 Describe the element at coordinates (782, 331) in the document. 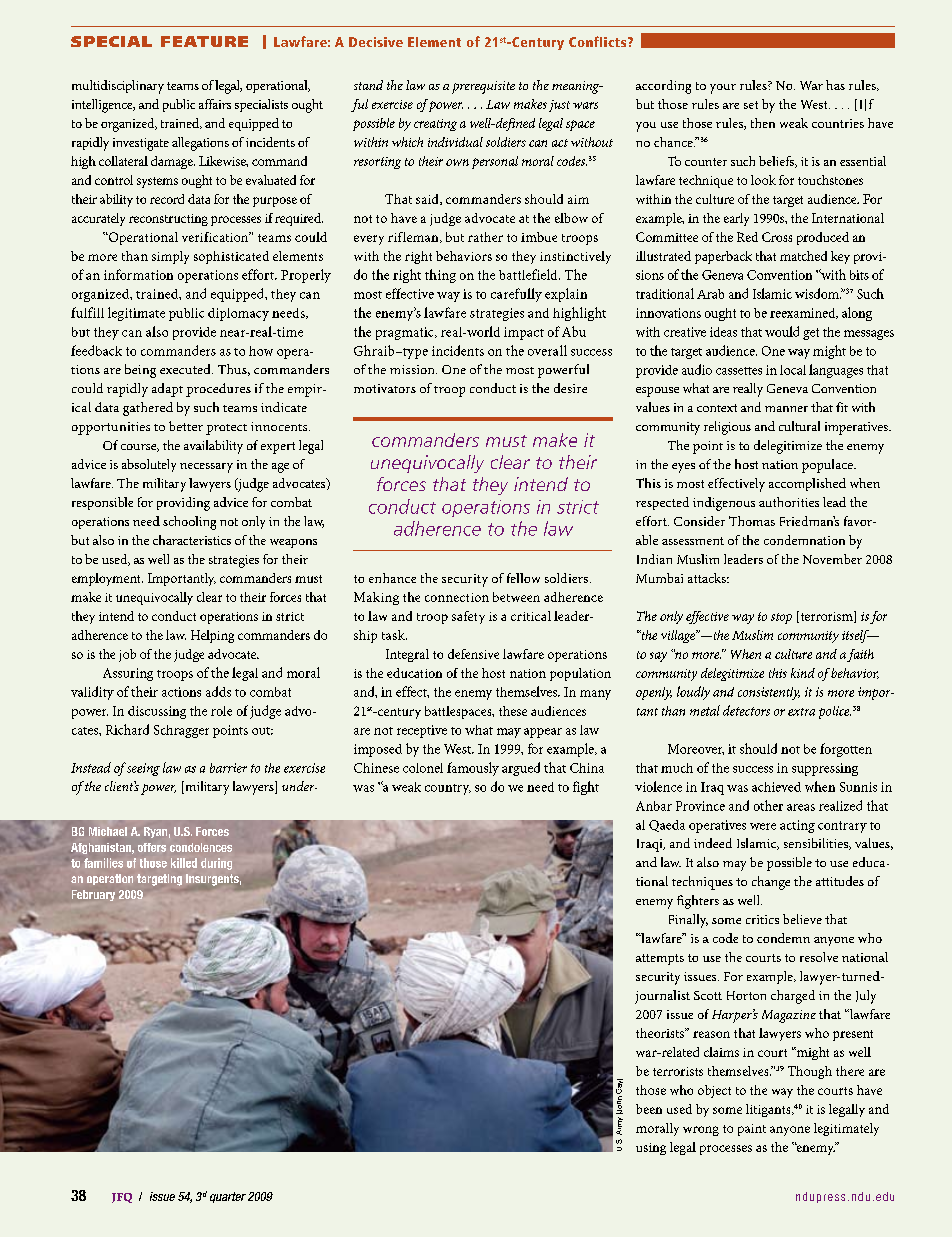

I see `would` at that location.
